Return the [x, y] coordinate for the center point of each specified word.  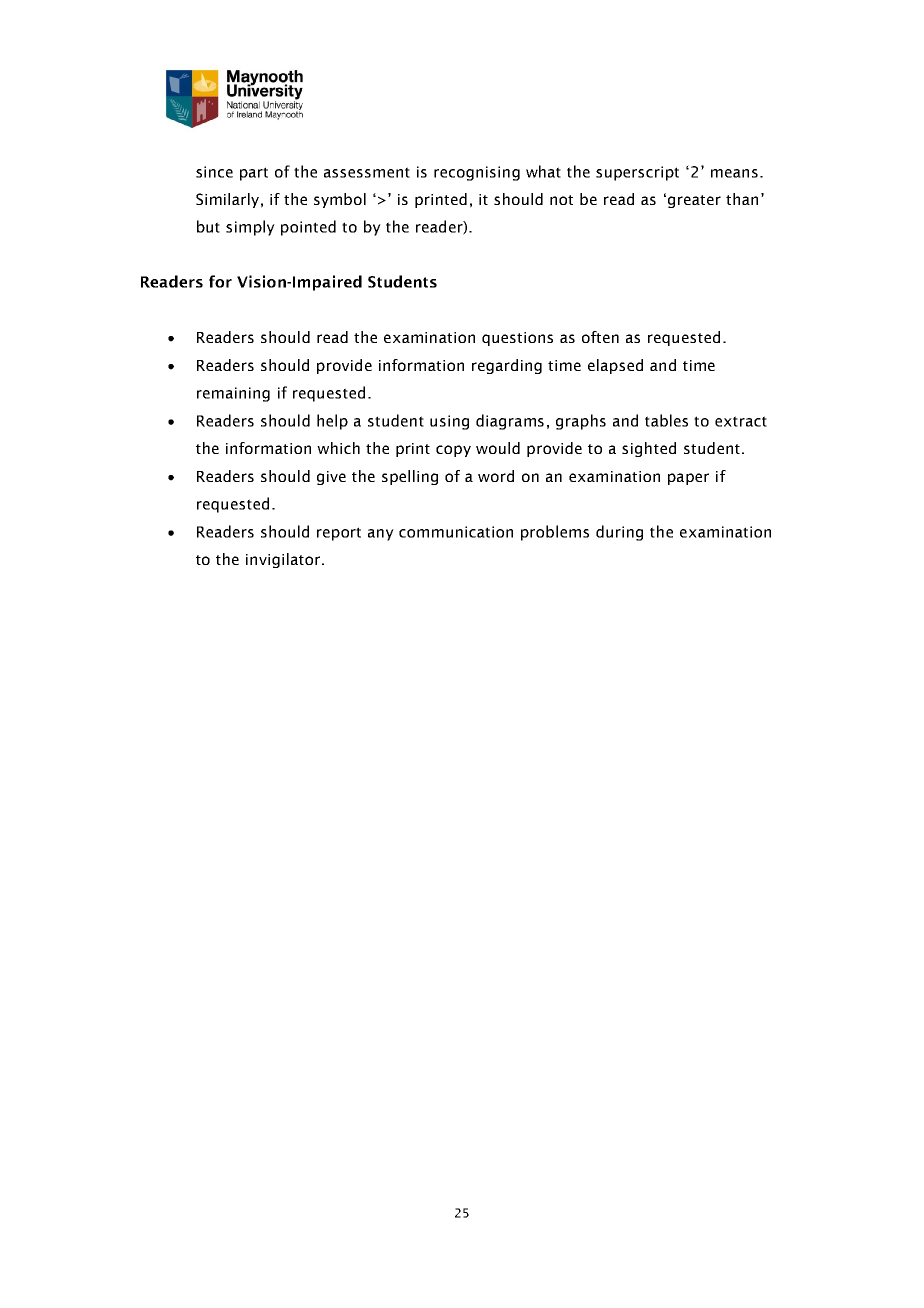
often [600, 337]
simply [250, 228]
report [339, 534]
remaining [233, 394]
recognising [477, 173]
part [254, 174]
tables [666, 420]
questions [517, 339]
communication [456, 532]
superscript [637, 173]
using [449, 422]
